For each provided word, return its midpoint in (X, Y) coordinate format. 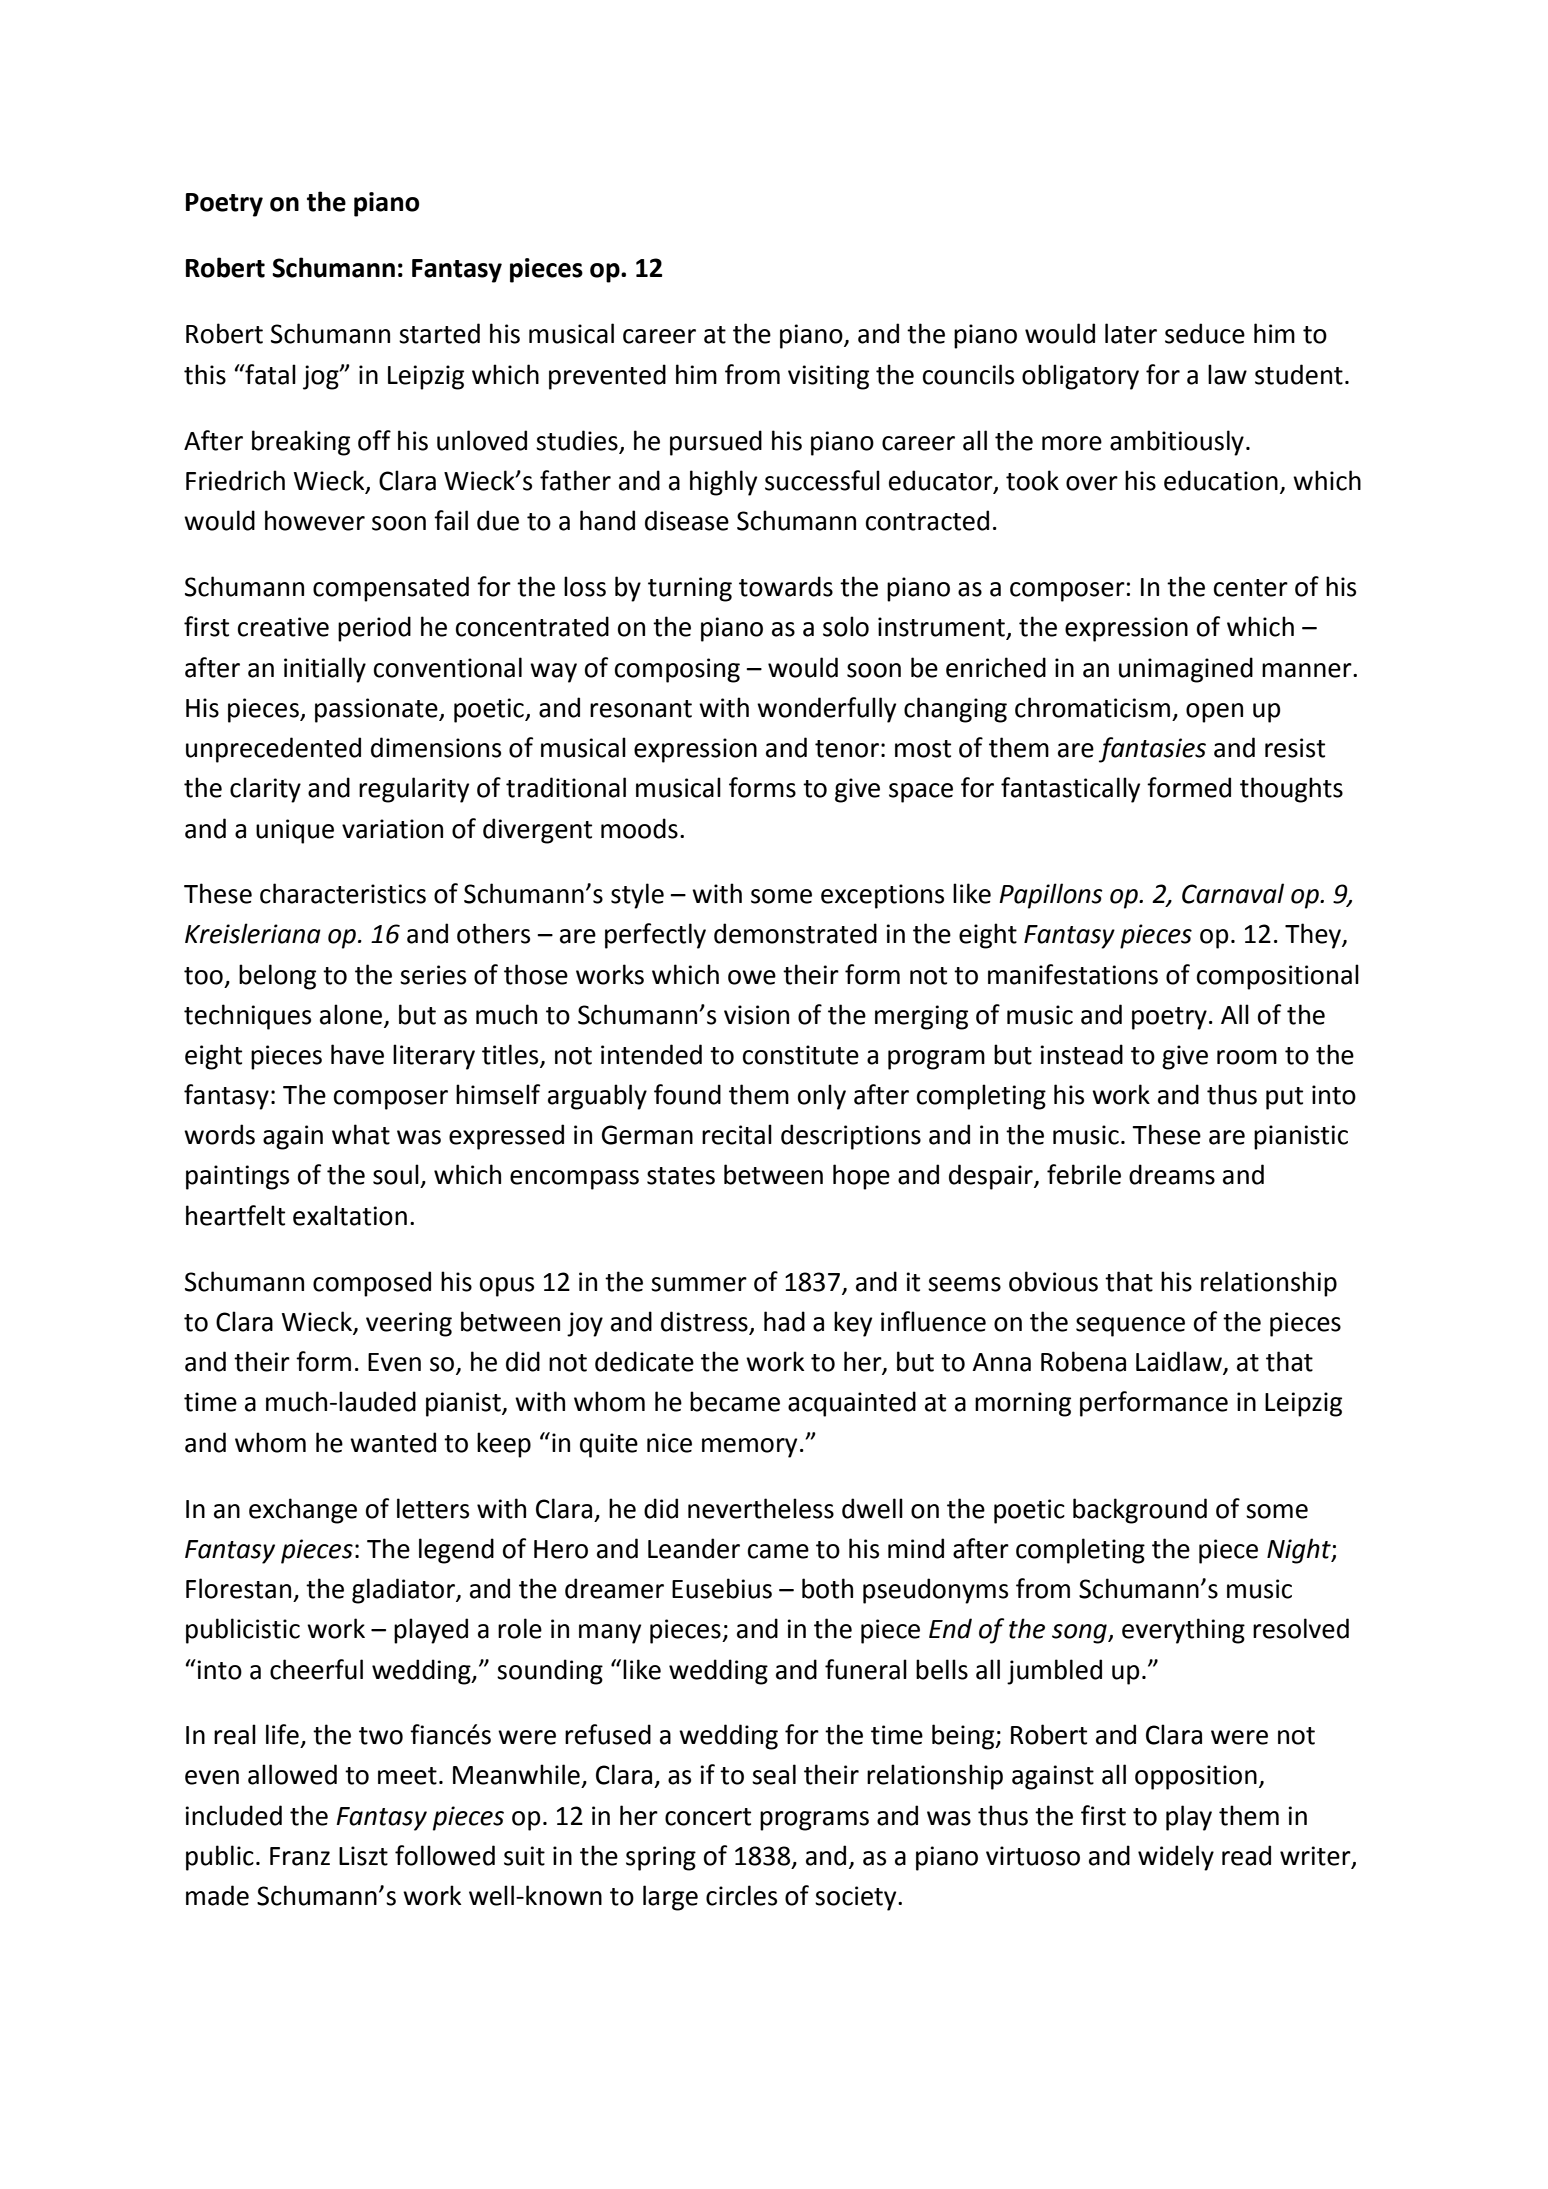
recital (737, 1134)
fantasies (1152, 750)
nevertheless (761, 1508)
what (361, 1134)
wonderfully (826, 710)
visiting (828, 377)
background (1140, 1511)
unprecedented (273, 750)
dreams (1172, 1174)
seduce (1205, 333)
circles (741, 1895)
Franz (300, 1856)
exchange (303, 1511)
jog (322, 377)
